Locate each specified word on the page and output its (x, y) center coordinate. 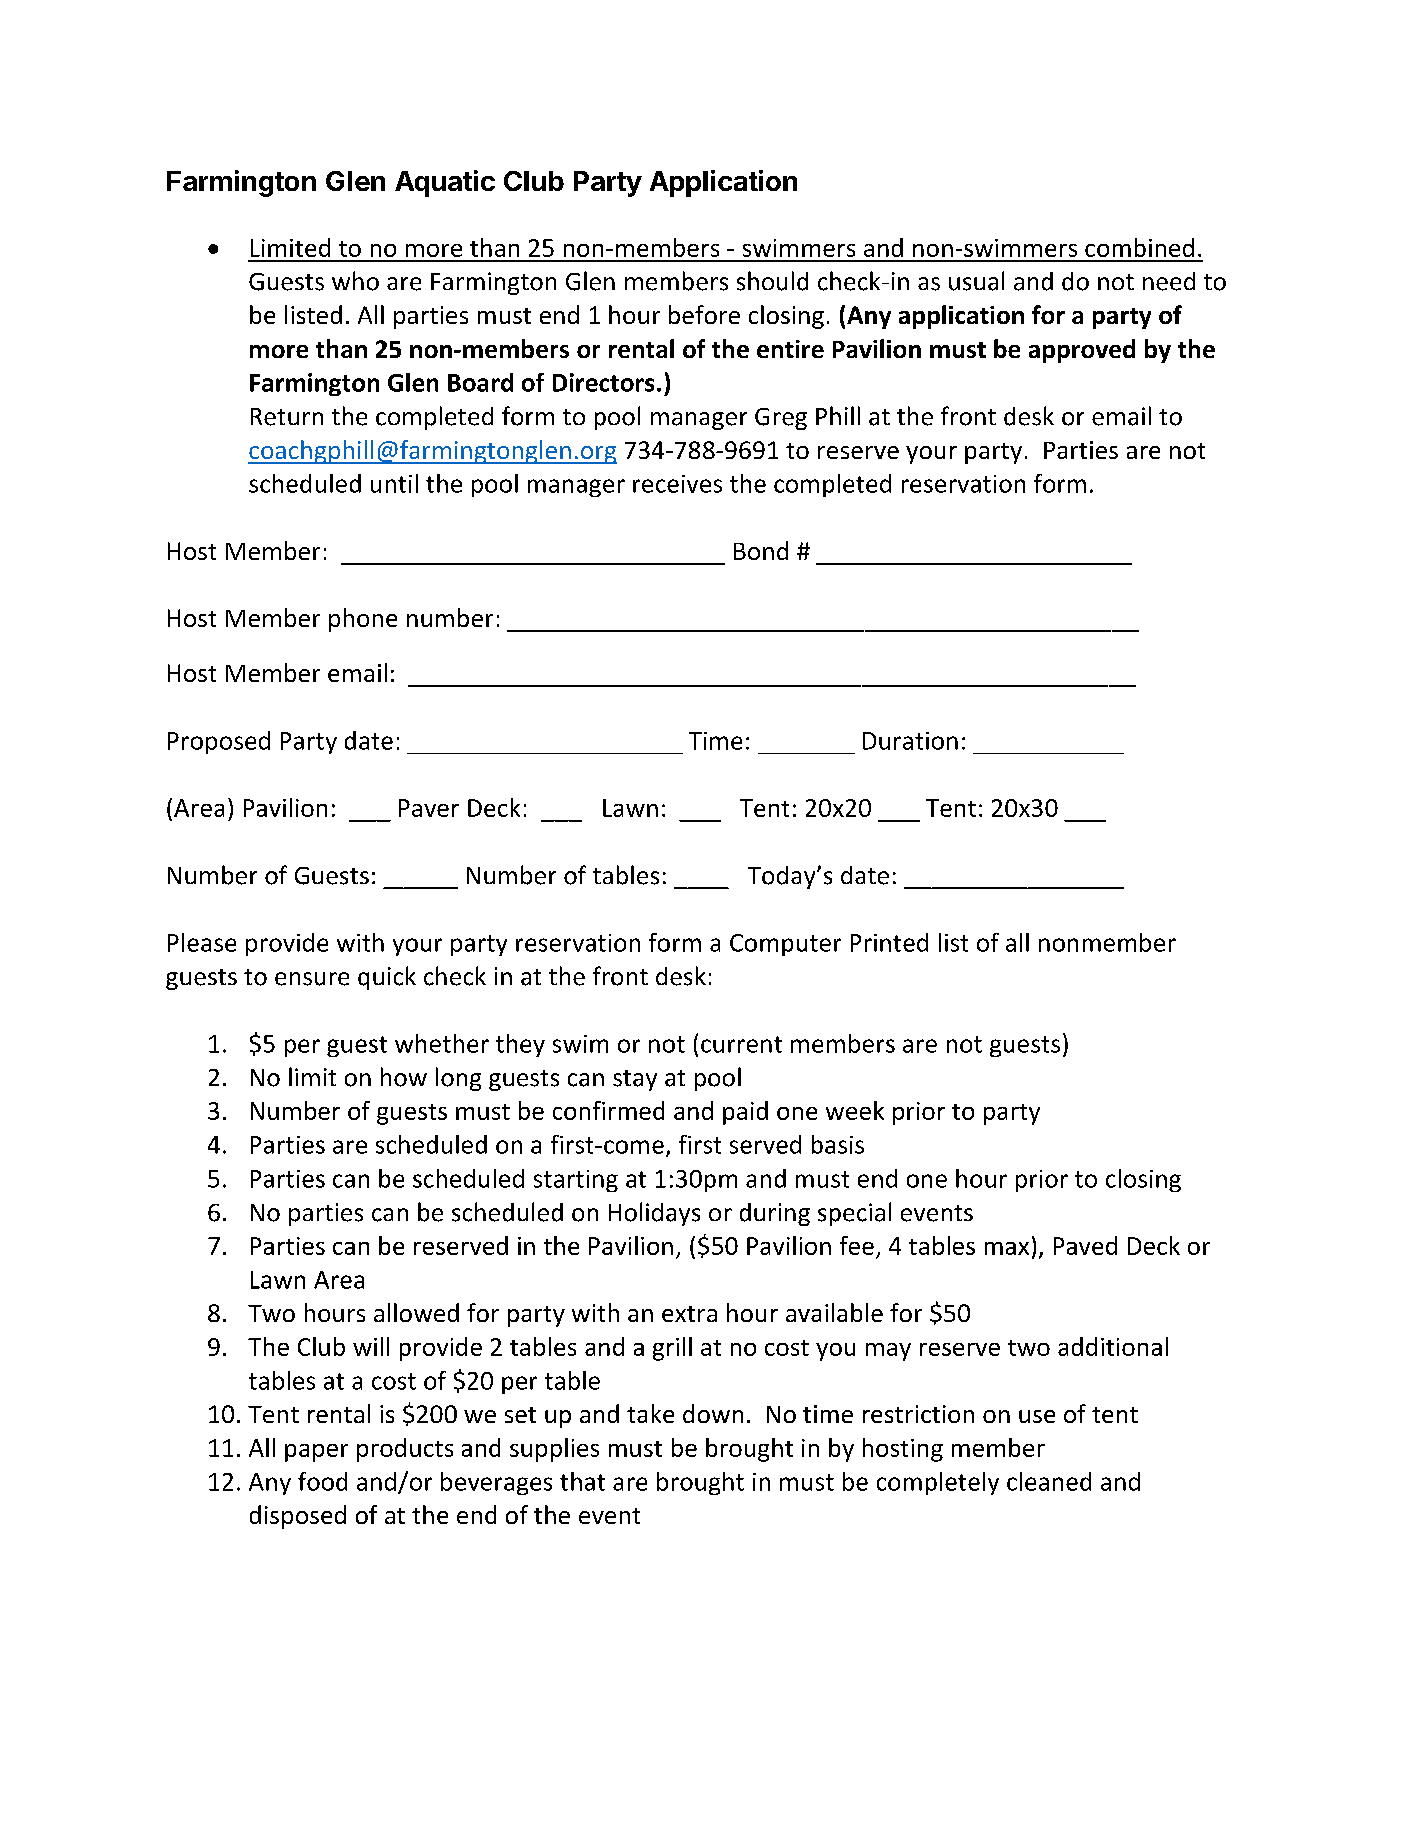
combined (1139, 247)
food (322, 1481)
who (355, 281)
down (713, 1413)
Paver (429, 808)
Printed (889, 942)
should (772, 281)
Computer (785, 945)
